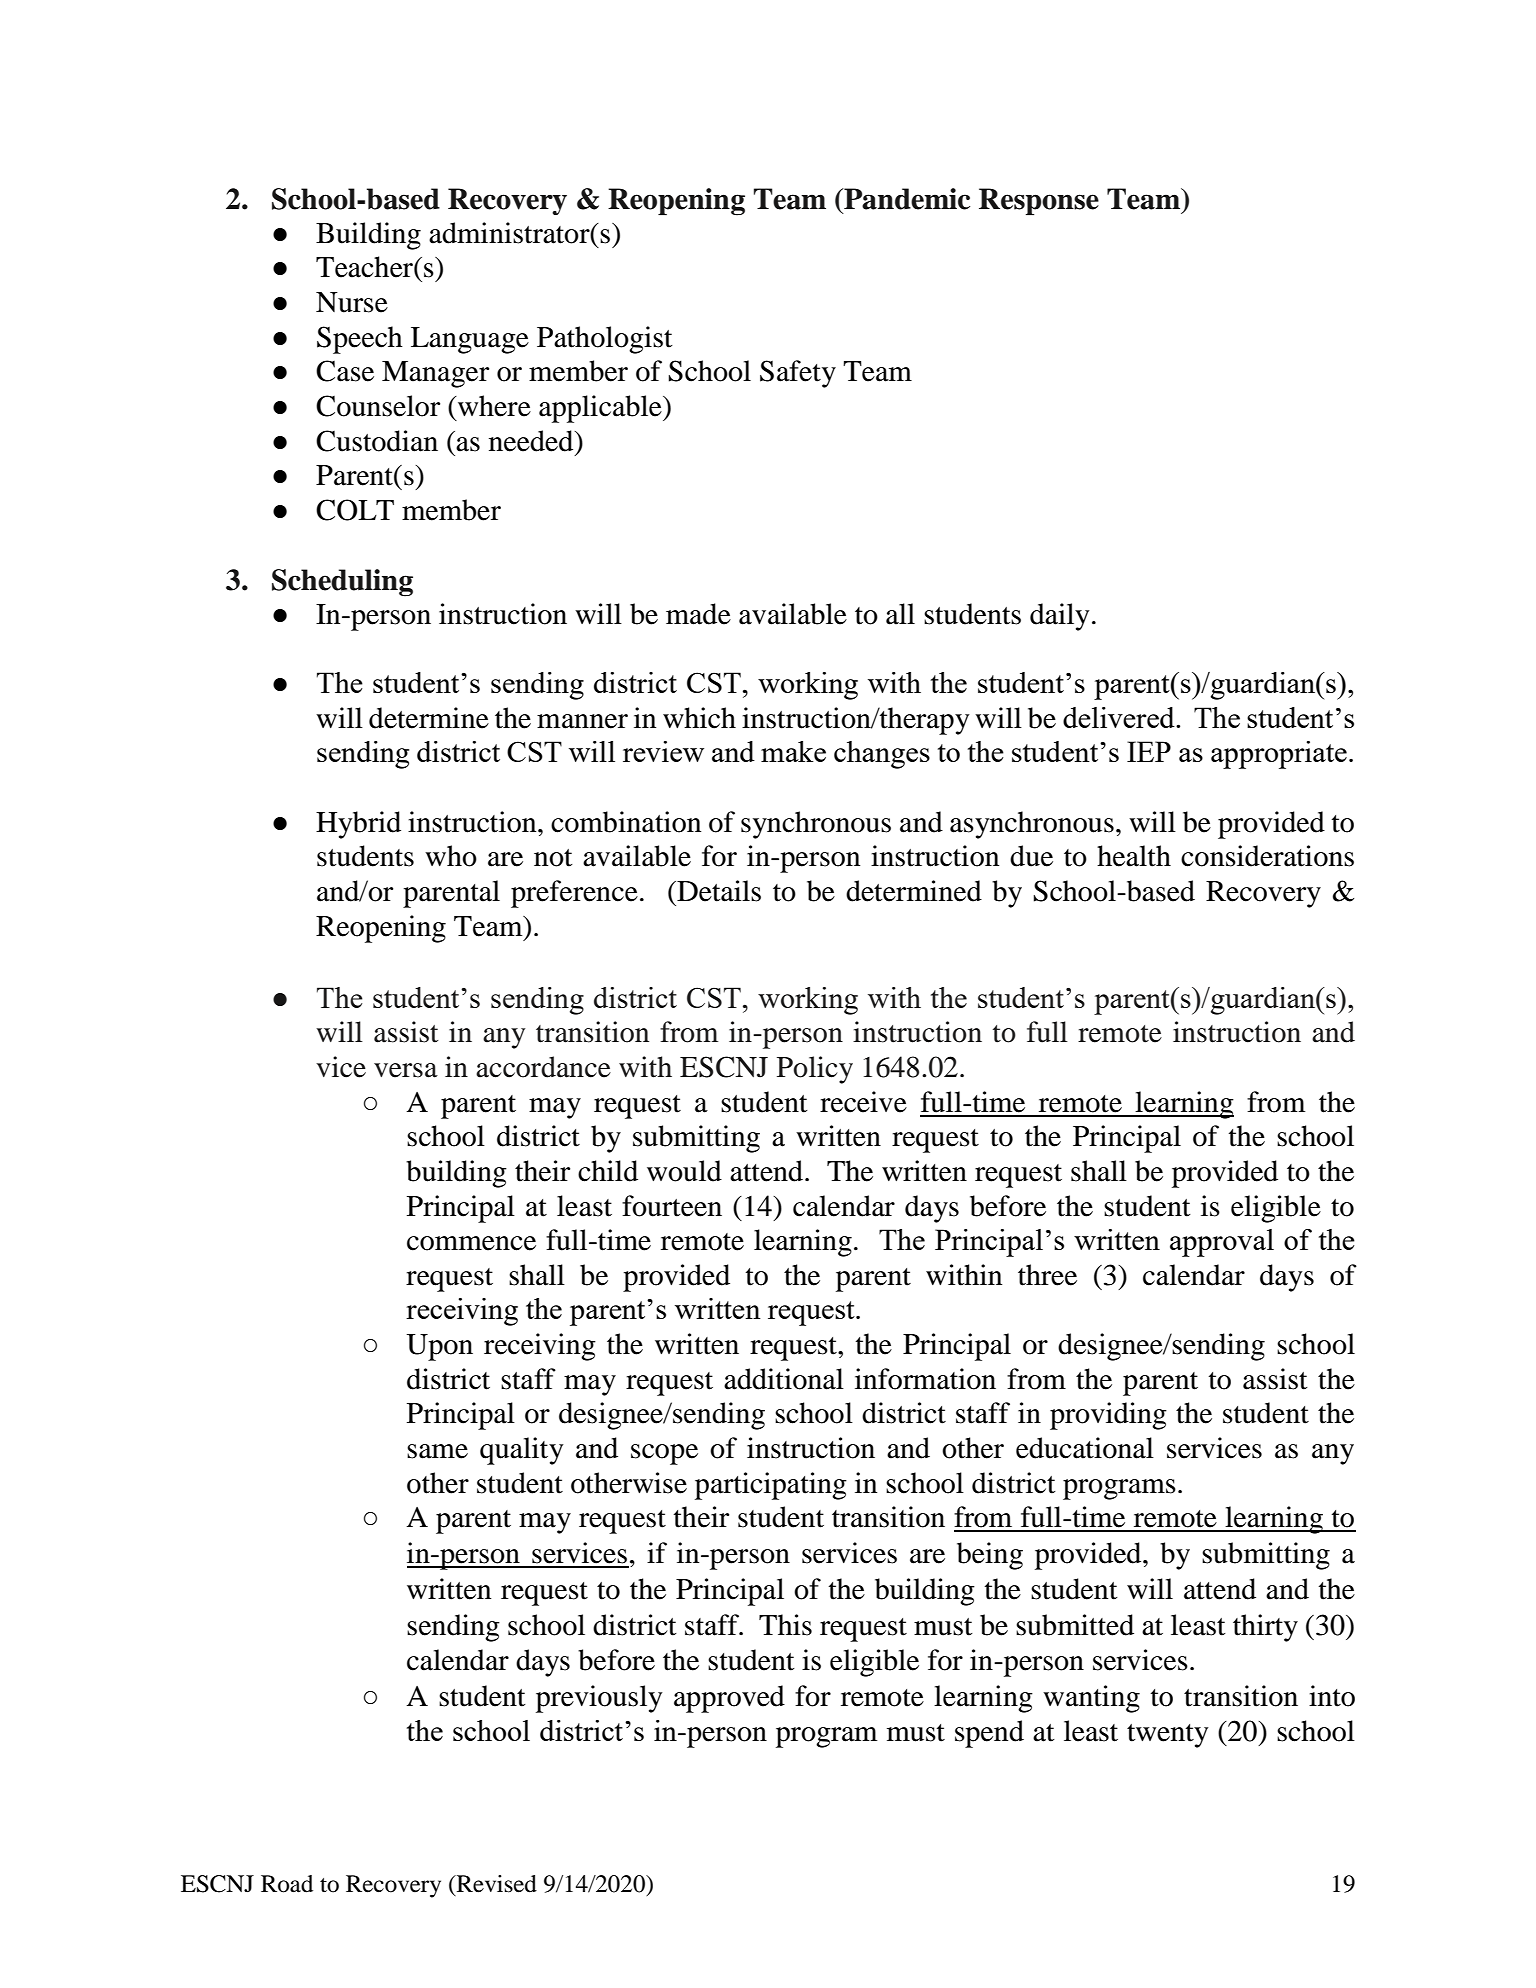  Describe the element at coordinates (906, 199) in the page. I see `Pandemic` at that location.
